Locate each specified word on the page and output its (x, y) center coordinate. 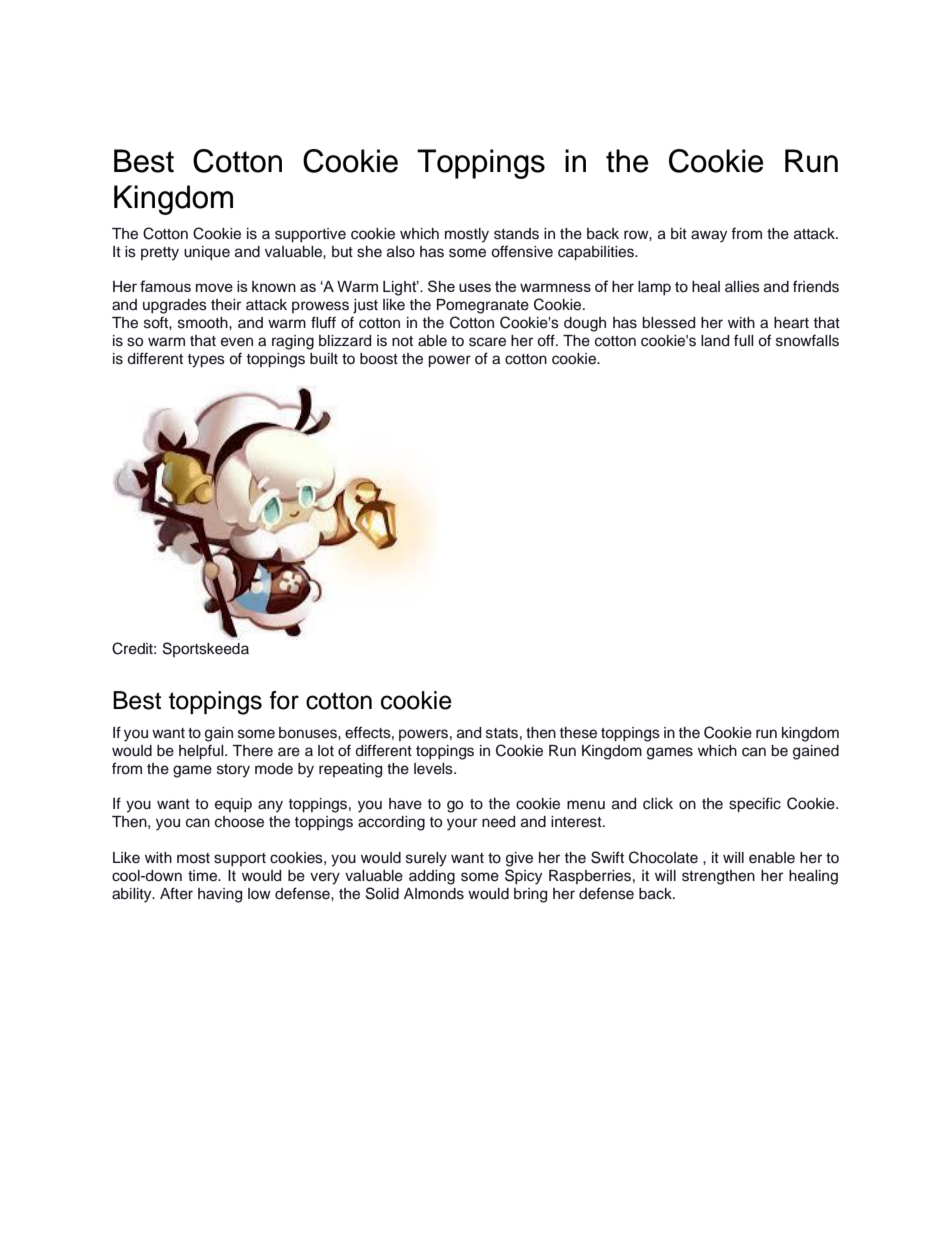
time (204, 876)
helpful (202, 752)
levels (434, 769)
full (743, 340)
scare (487, 342)
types (206, 361)
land (715, 341)
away (709, 236)
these (578, 733)
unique (207, 253)
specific (755, 805)
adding (432, 877)
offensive (522, 251)
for (284, 700)
